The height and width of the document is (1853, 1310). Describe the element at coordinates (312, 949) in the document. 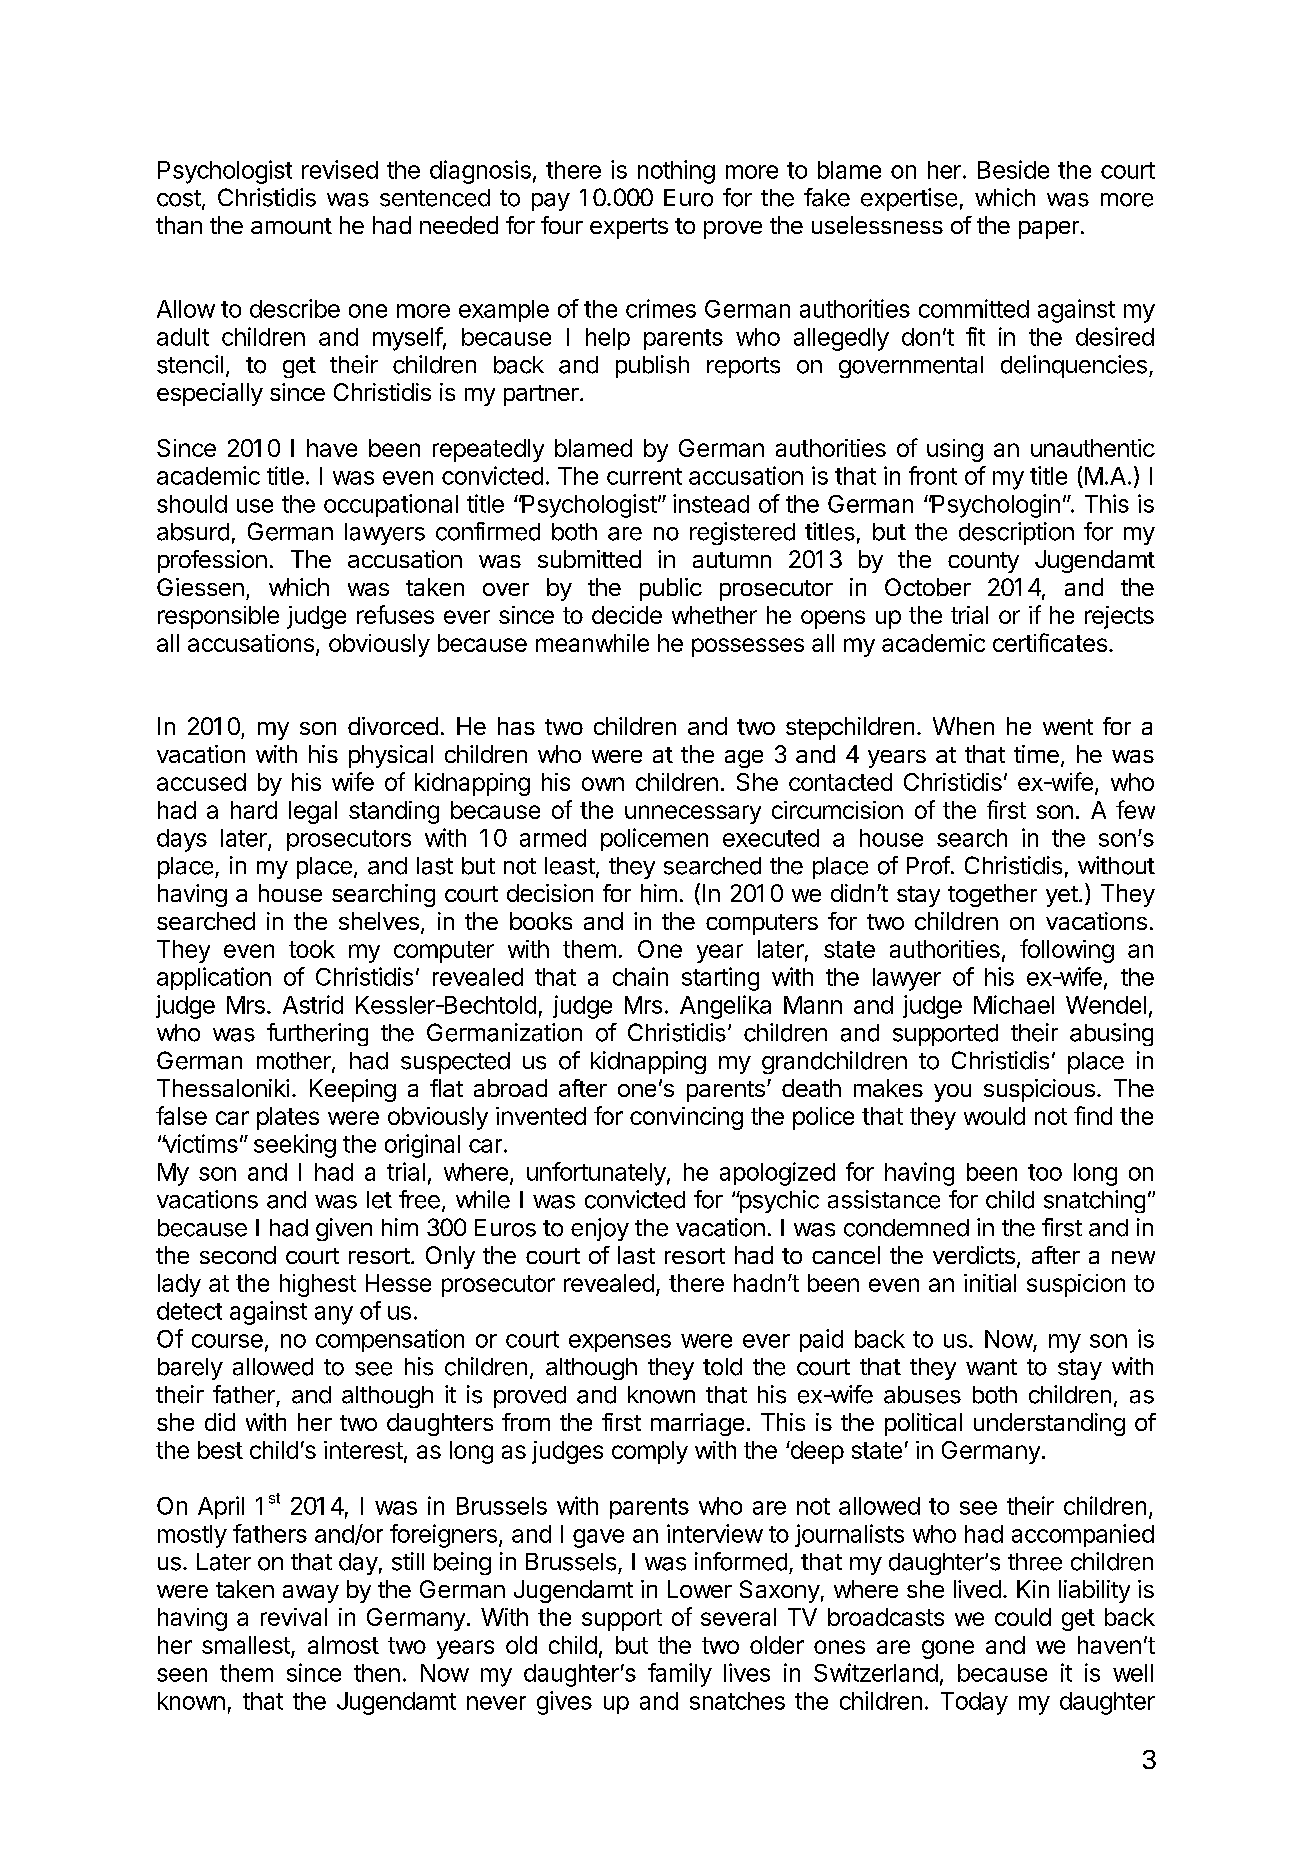

I see `took` at that location.
